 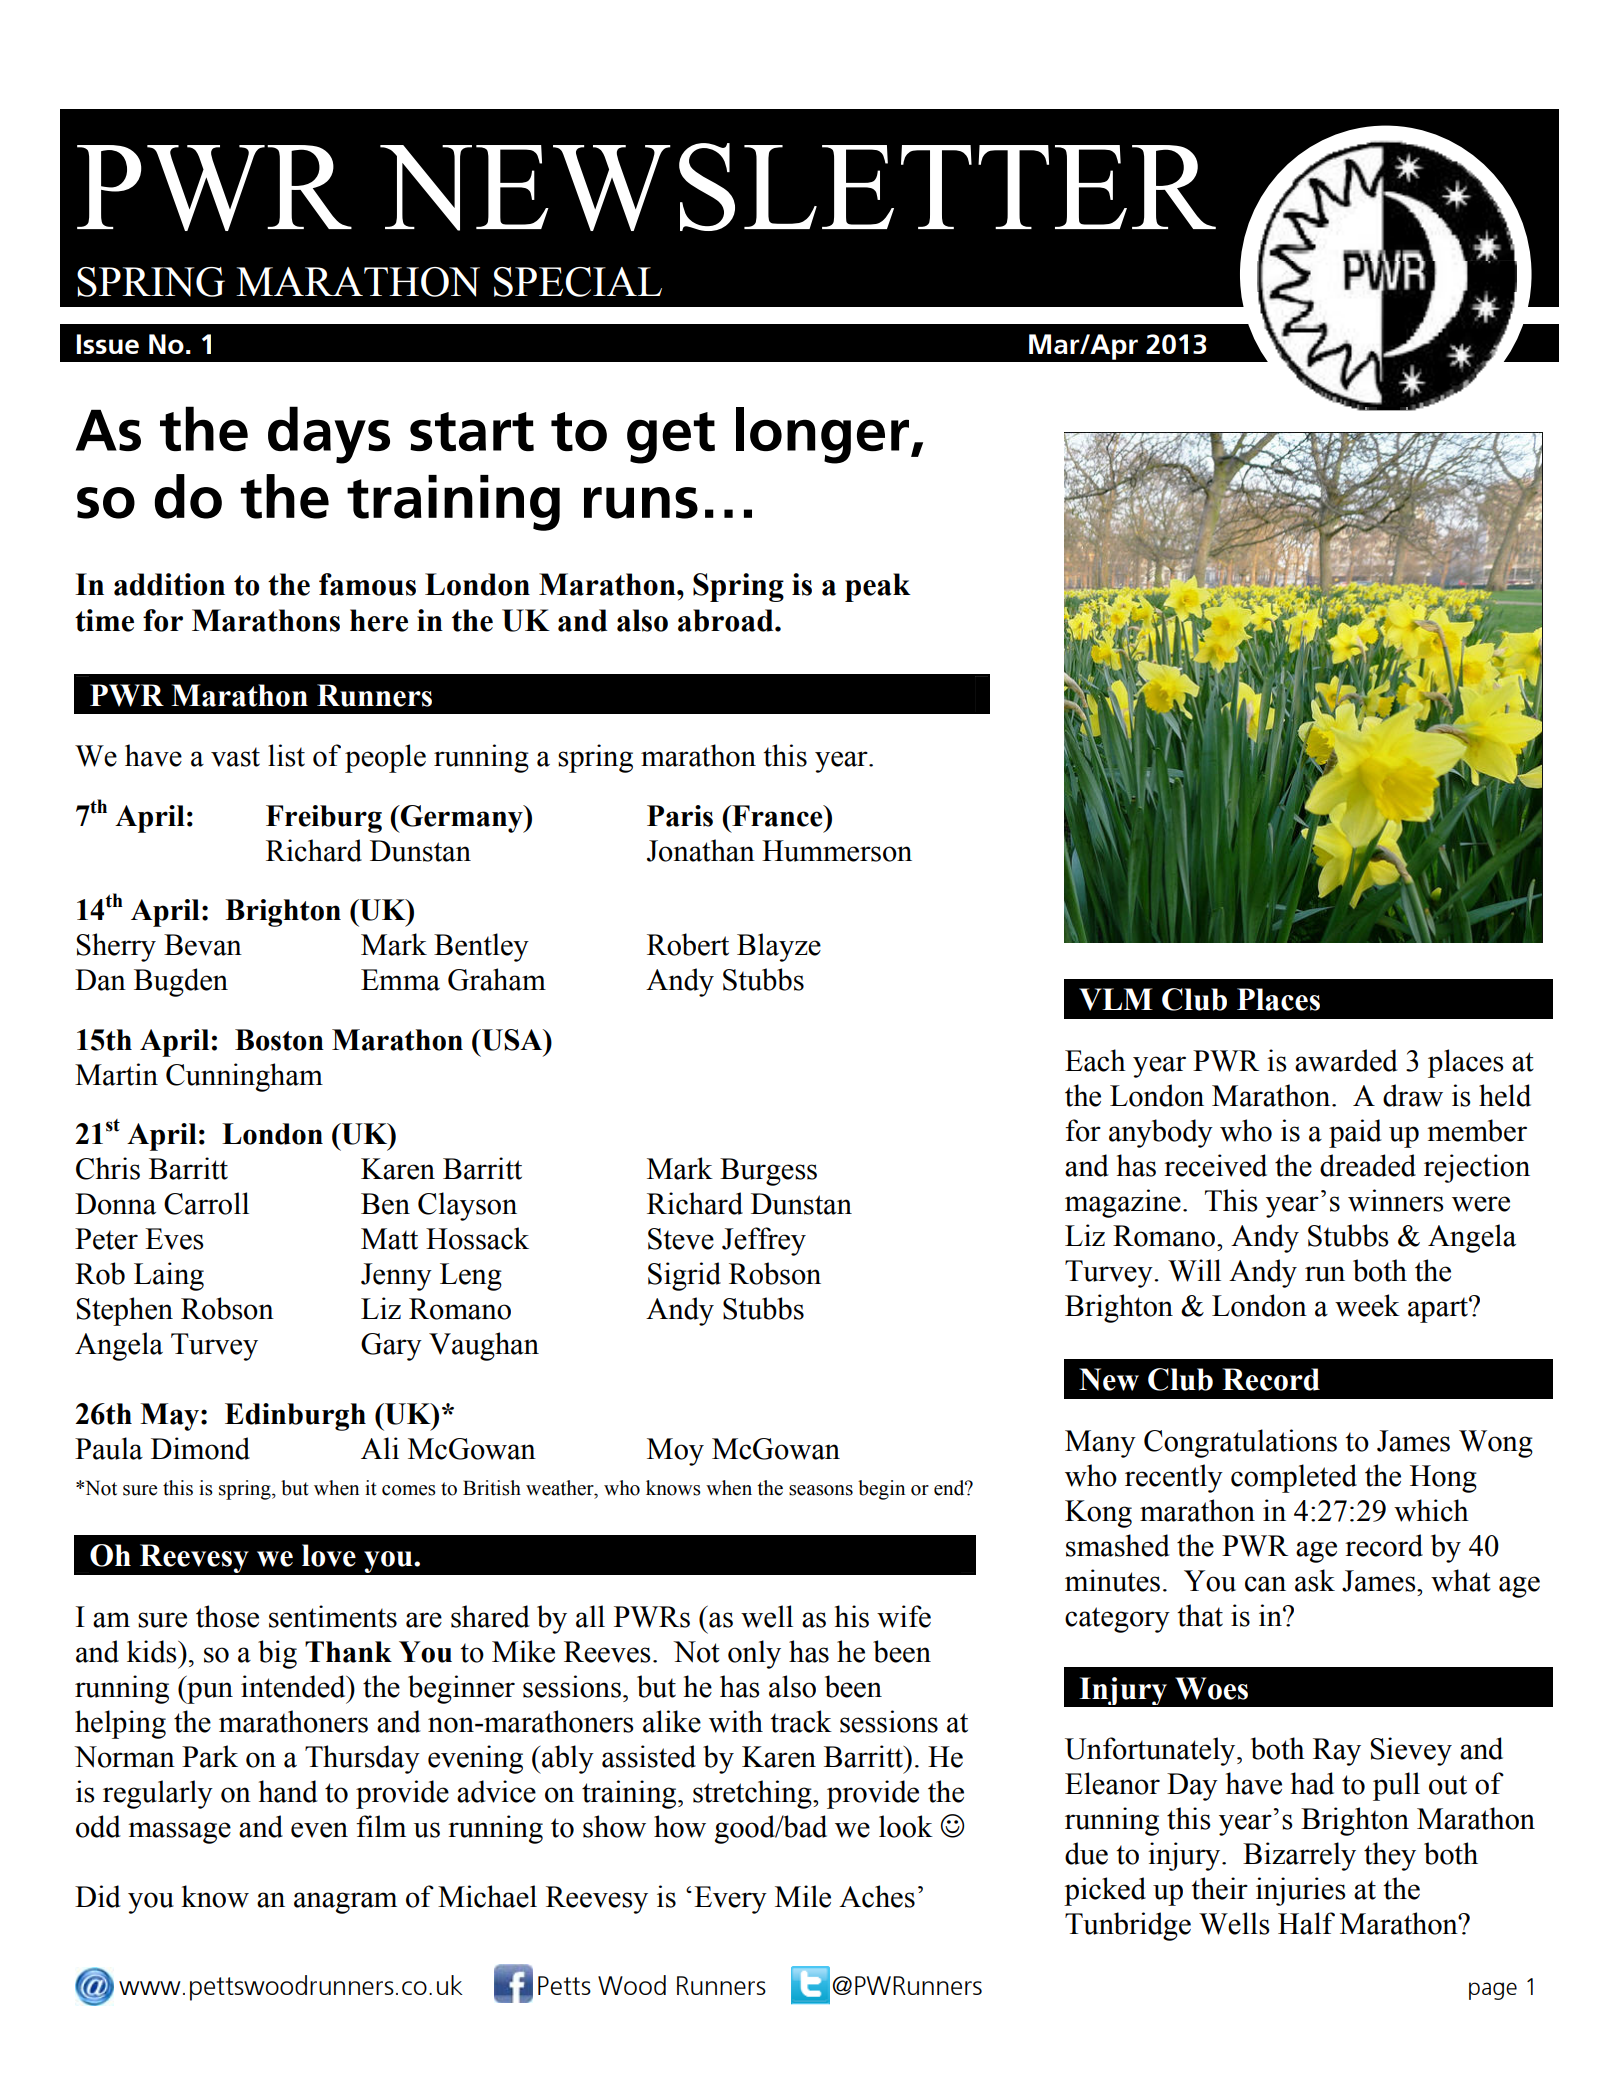 I want to click on awarded, so click(x=1346, y=1060).
